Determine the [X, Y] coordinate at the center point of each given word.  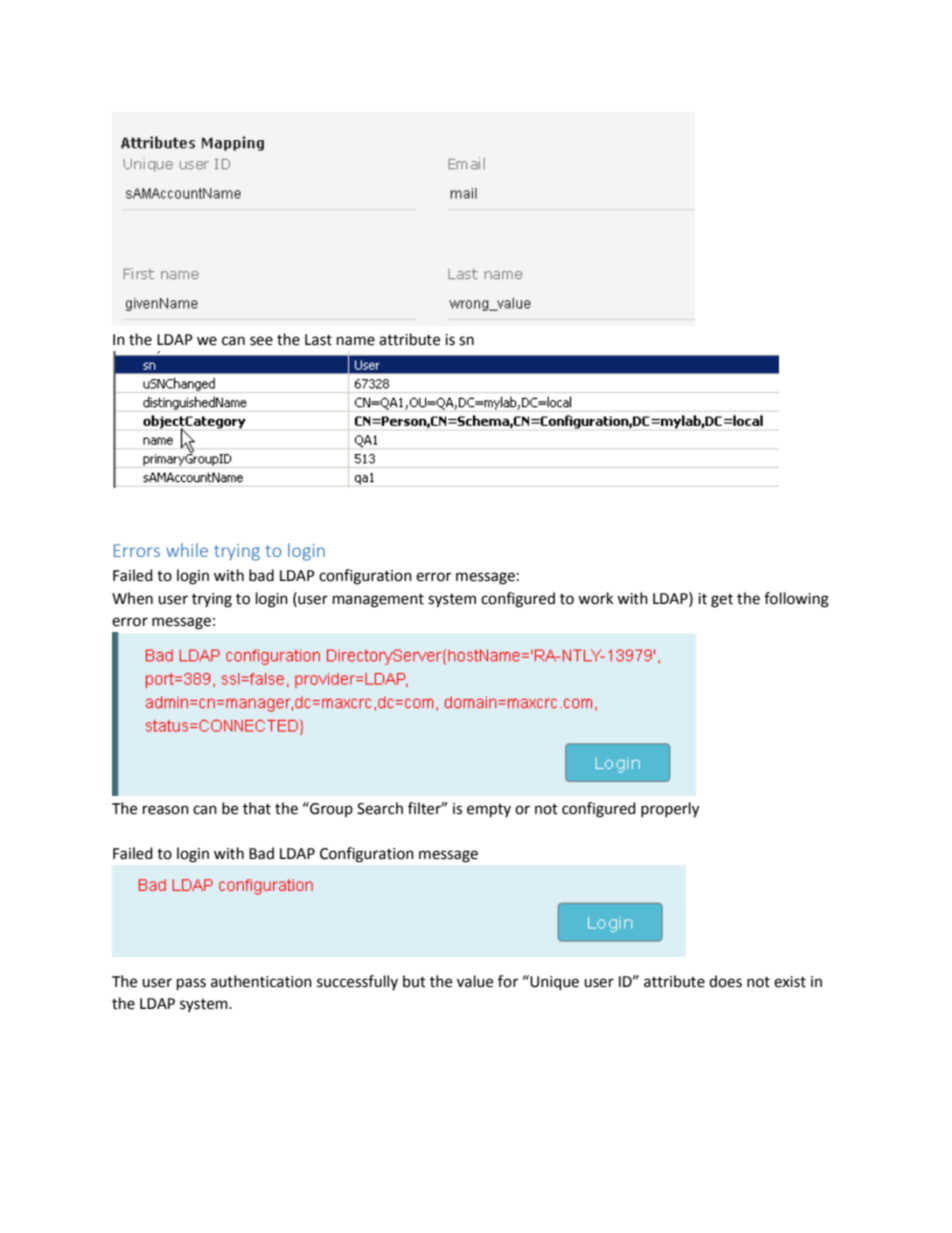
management [378, 601]
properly [670, 810]
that [257, 808]
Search [380, 808]
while [187, 550]
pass [191, 984]
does [725, 981]
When [132, 598]
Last [318, 340]
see [261, 341]
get [722, 601]
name [356, 341]
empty [489, 811]
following [796, 600]
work [595, 598]
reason [166, 810]
